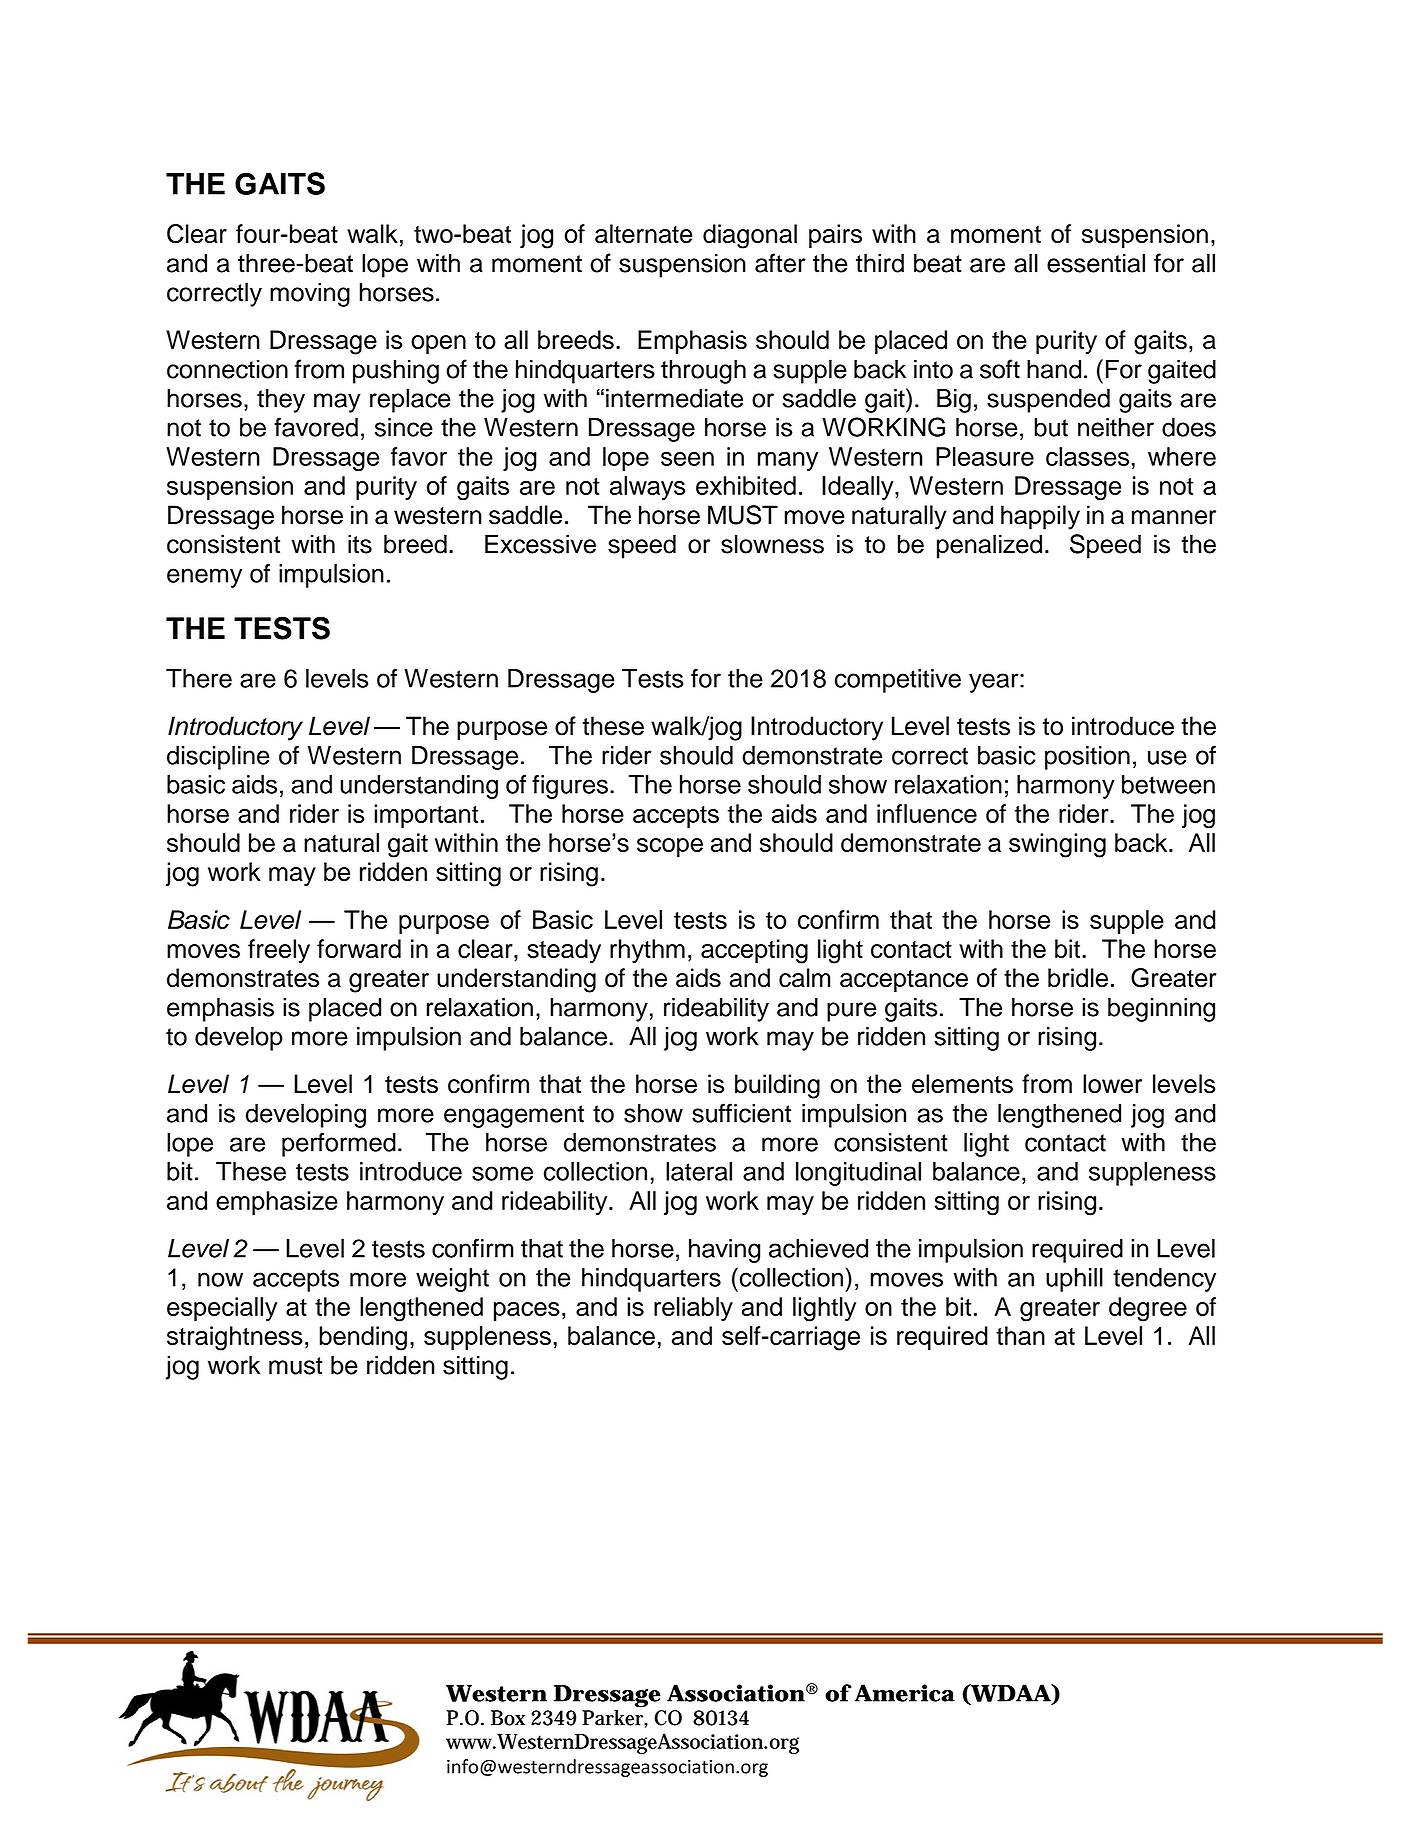 The width and height of the image is (1412, 1827). I want to click on essential, so click(1096, 263).
